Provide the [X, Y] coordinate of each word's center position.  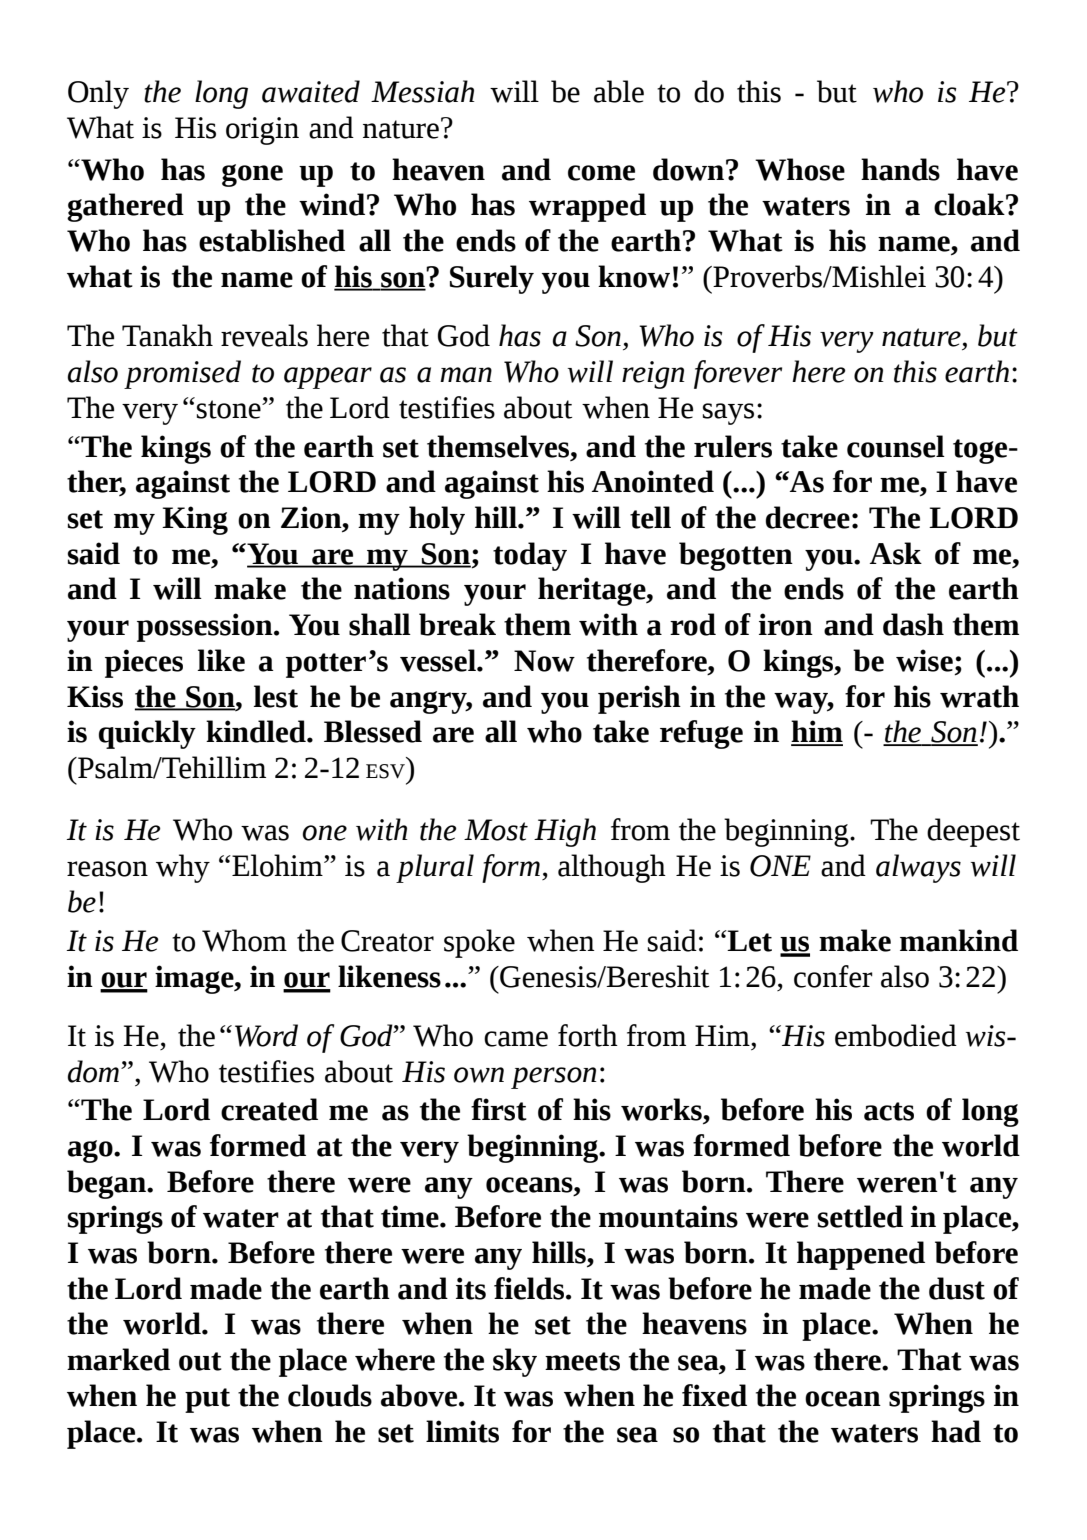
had [956, 1431]
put [207, 1400]
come [601, 173]
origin [262, 131]
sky [515, 1362]
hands [900, 169]
